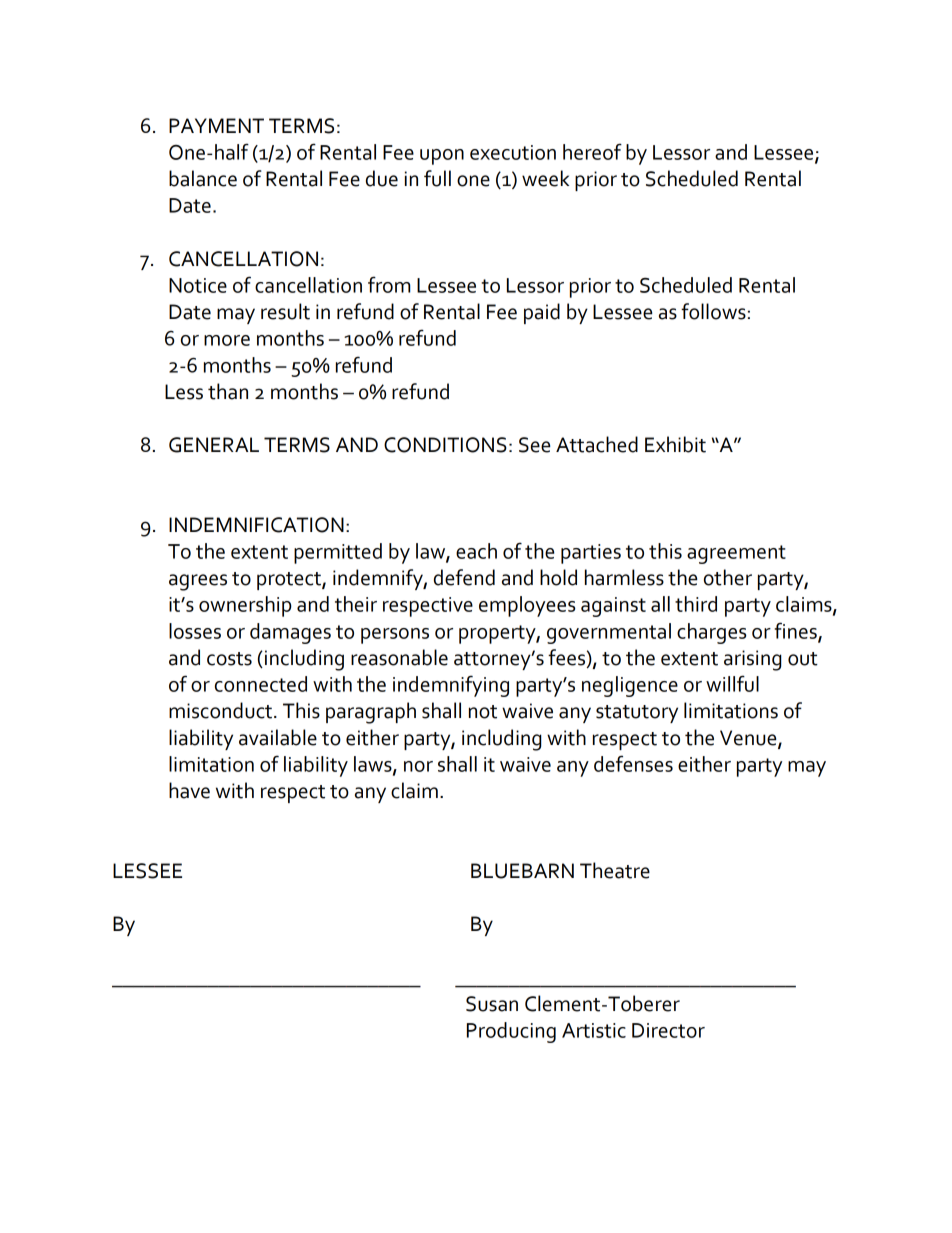 The width and height of the image is (952, 1233). Describe the element at coordinates (668, 1030) in the image. I see `Director` at that location.
